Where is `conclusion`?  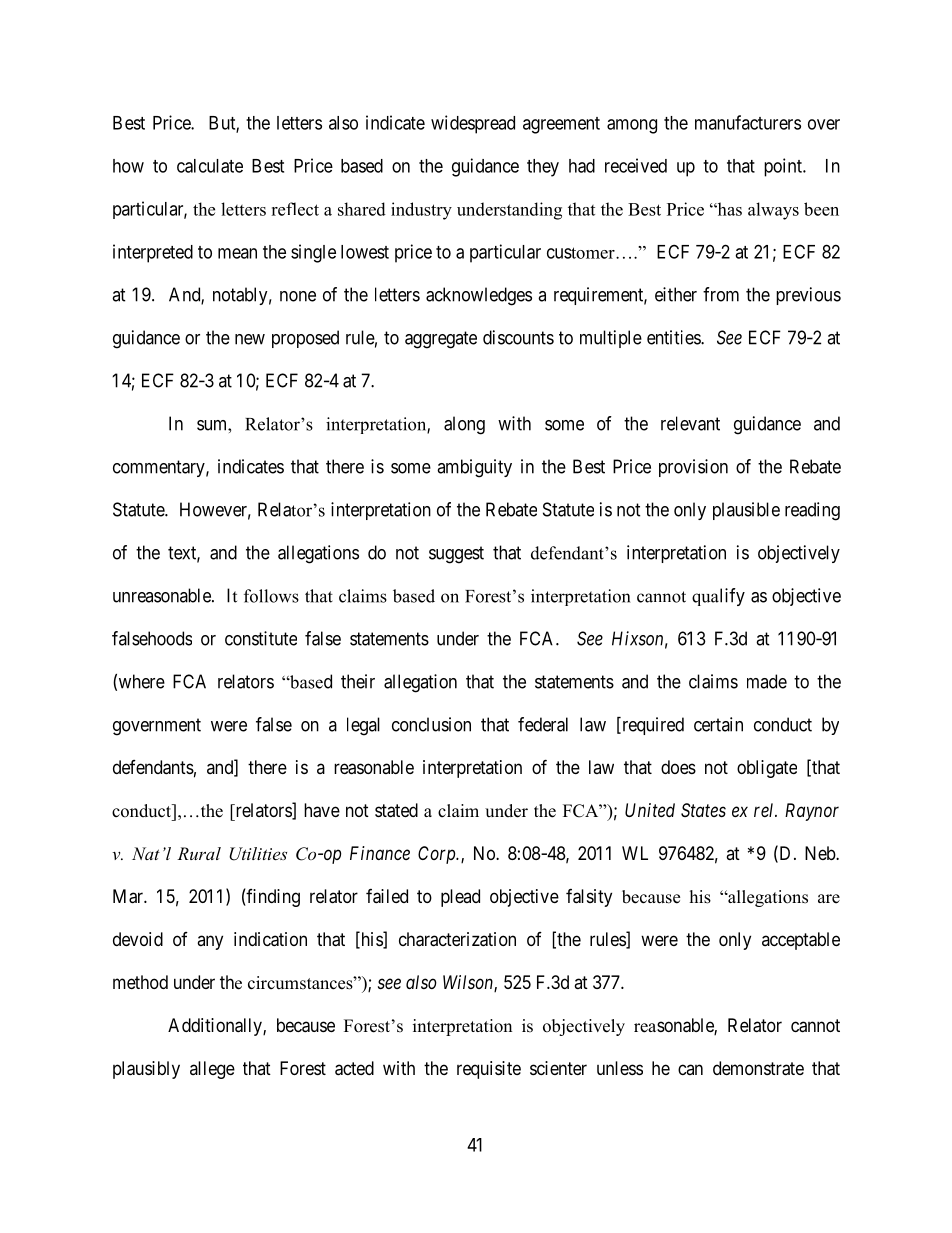
conclusion is located at coordinates (431, 724).
